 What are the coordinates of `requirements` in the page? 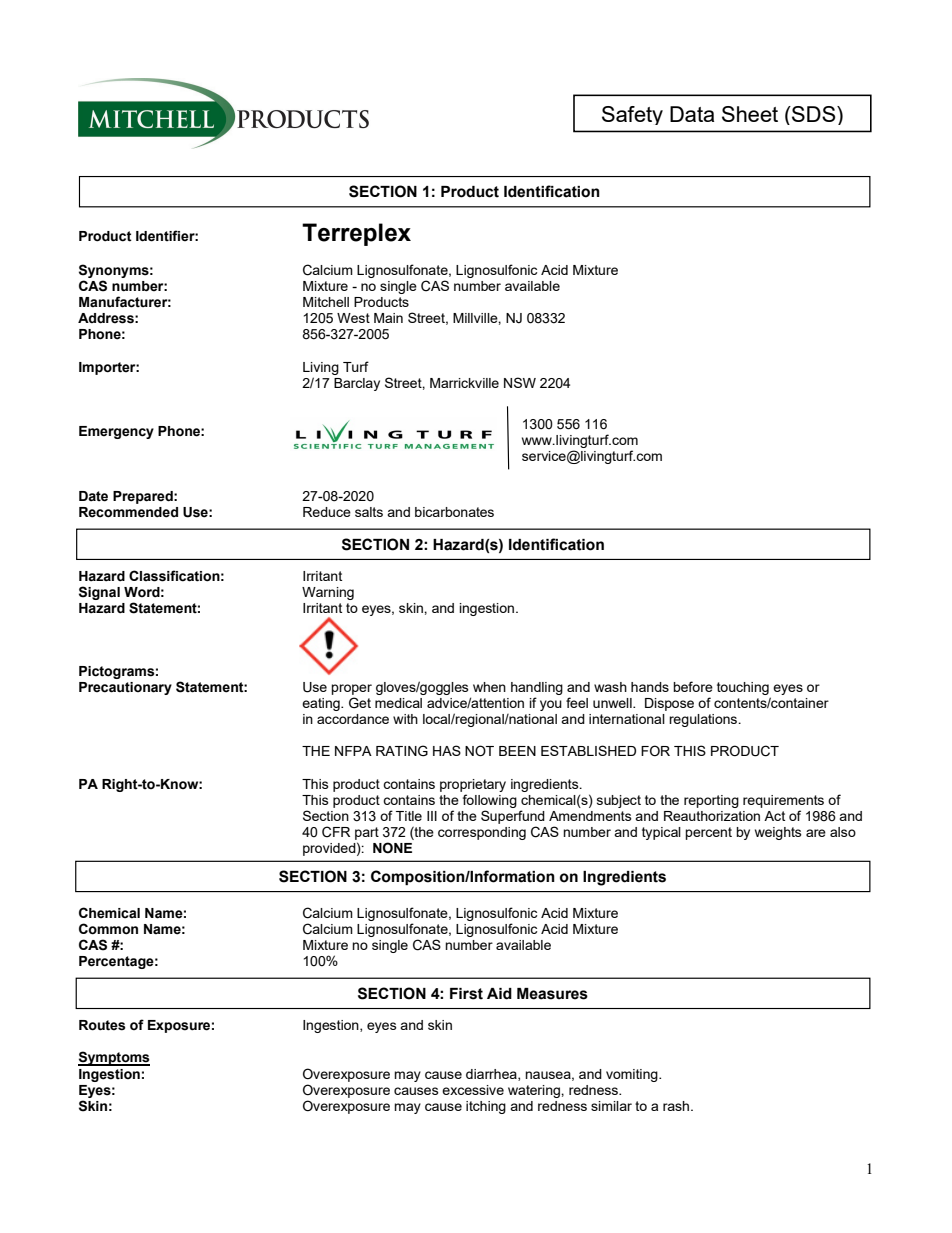 It's located at (783, 801).
